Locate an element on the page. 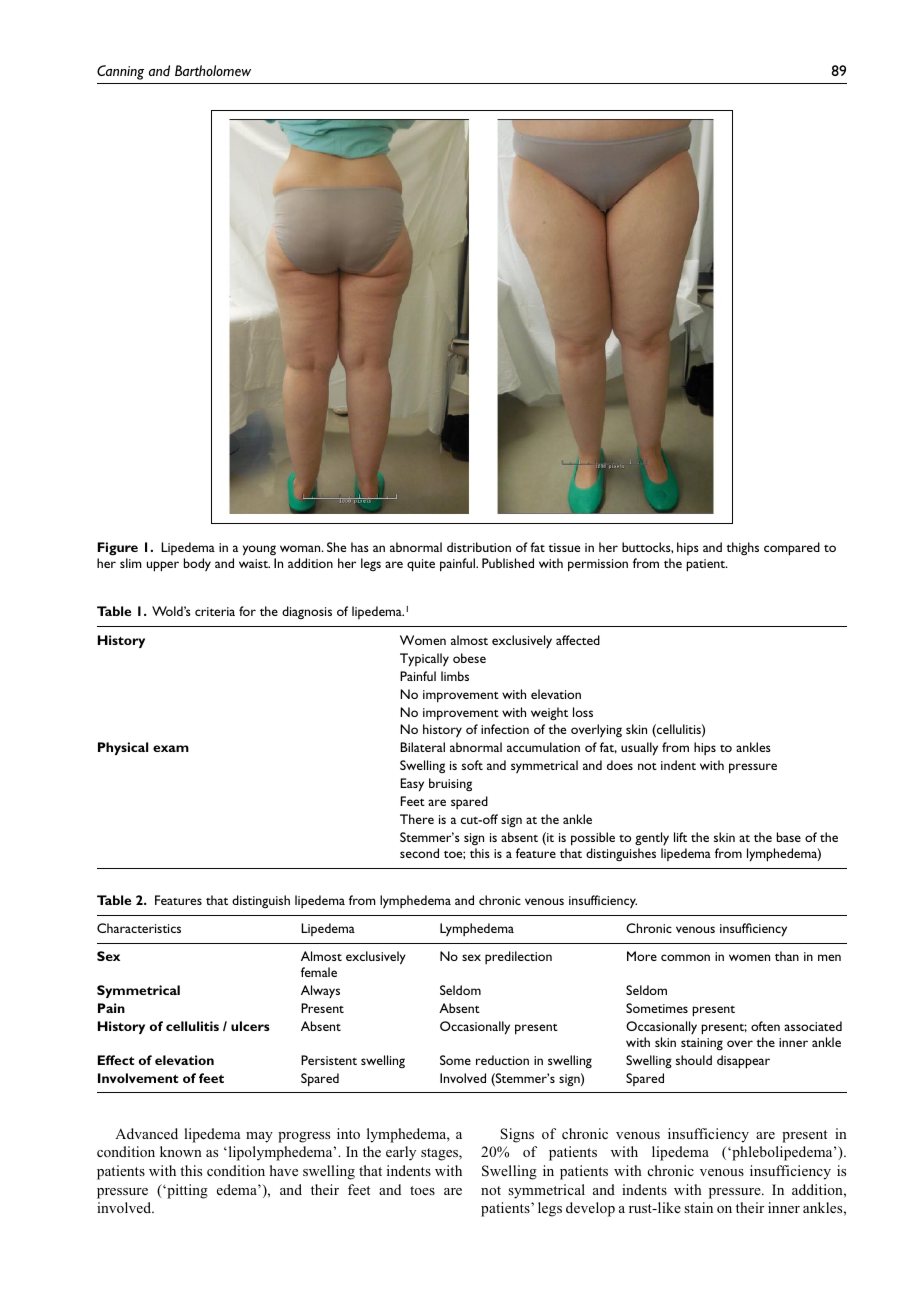  thighs is located at coordinates (743, 548).
